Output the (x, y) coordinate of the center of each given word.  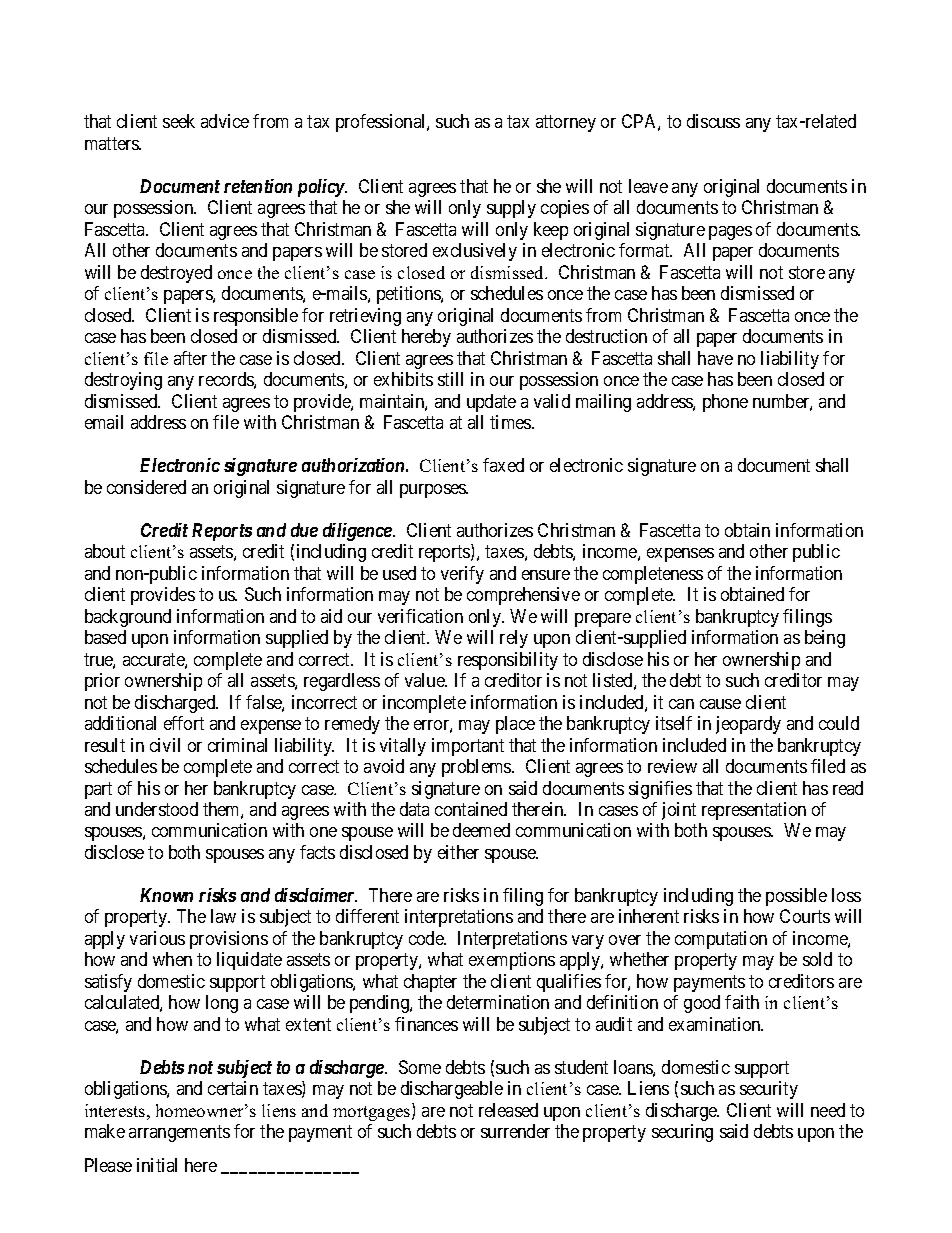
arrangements (179, 1134)
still (450, 379)
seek (179, 121)
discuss (713, 121)
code (427, 938)
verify (462, 575)
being (825, 639)
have (715, 358)
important (468, 747)
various (157, 938)
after (190, 358)
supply (511, 209)
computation (721, 940)
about (105, 551)
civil (165, 745)
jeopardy (748, 725)
